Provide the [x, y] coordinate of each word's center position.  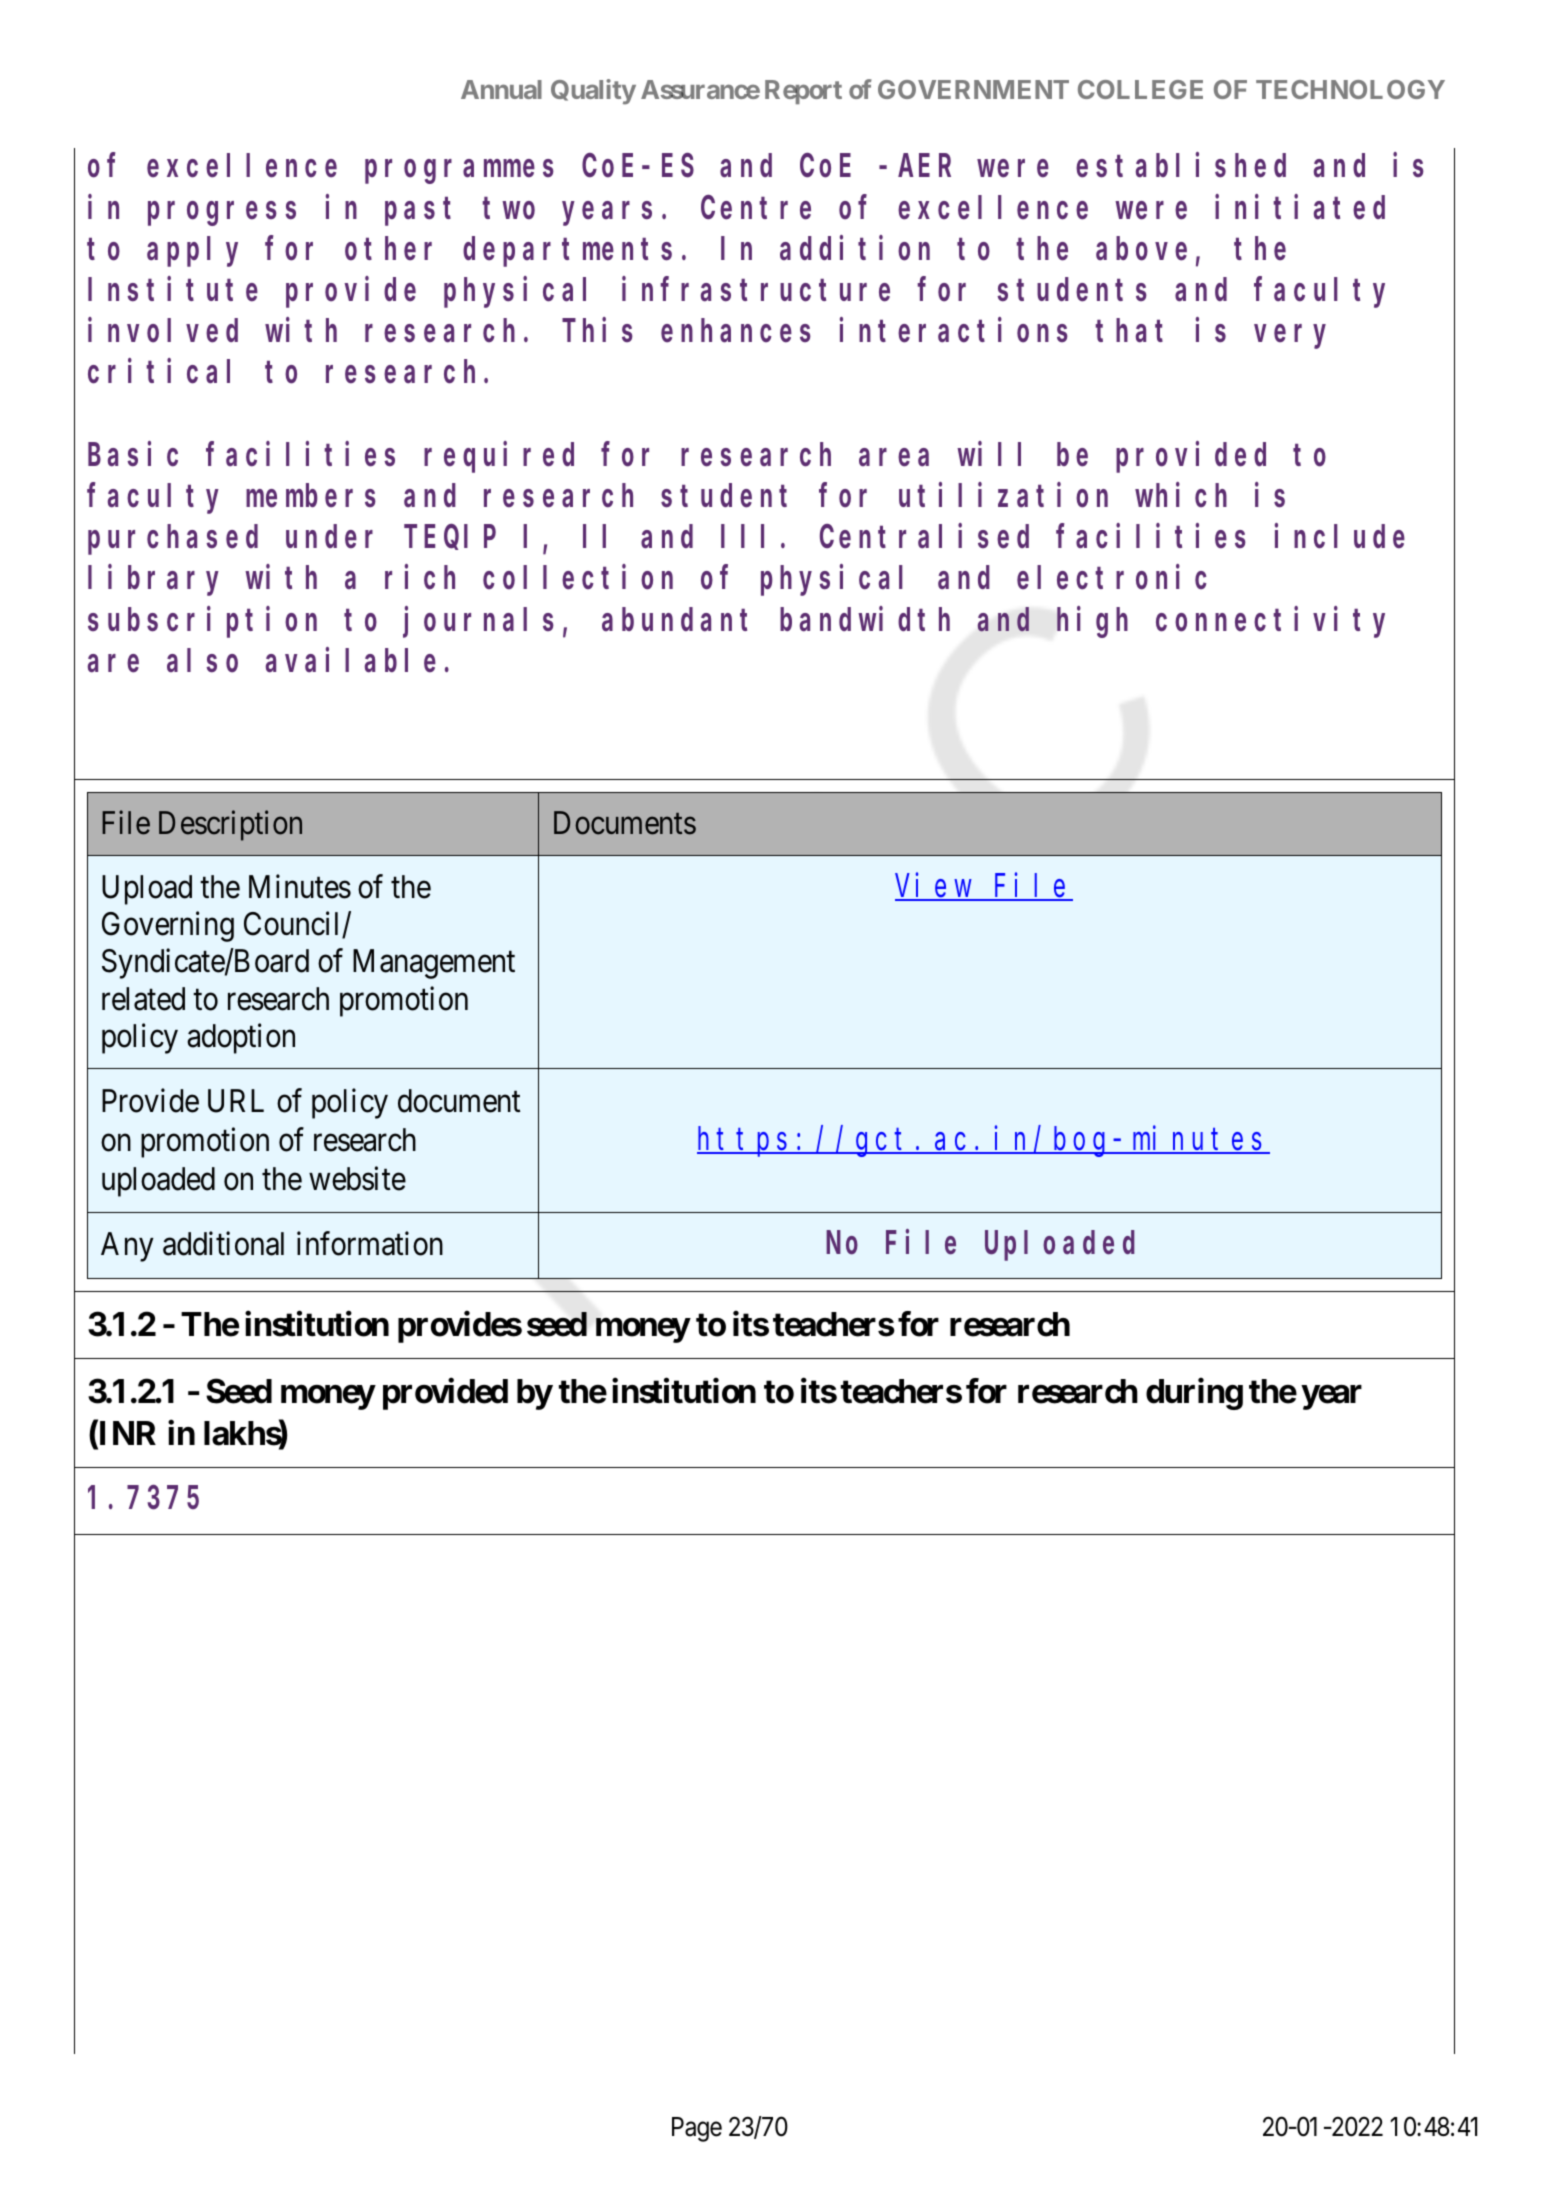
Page [697, 2129]
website [357, 1179]
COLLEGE [1140, 89]
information [370, 1243]
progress [222, 214]
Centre [756, 209]
